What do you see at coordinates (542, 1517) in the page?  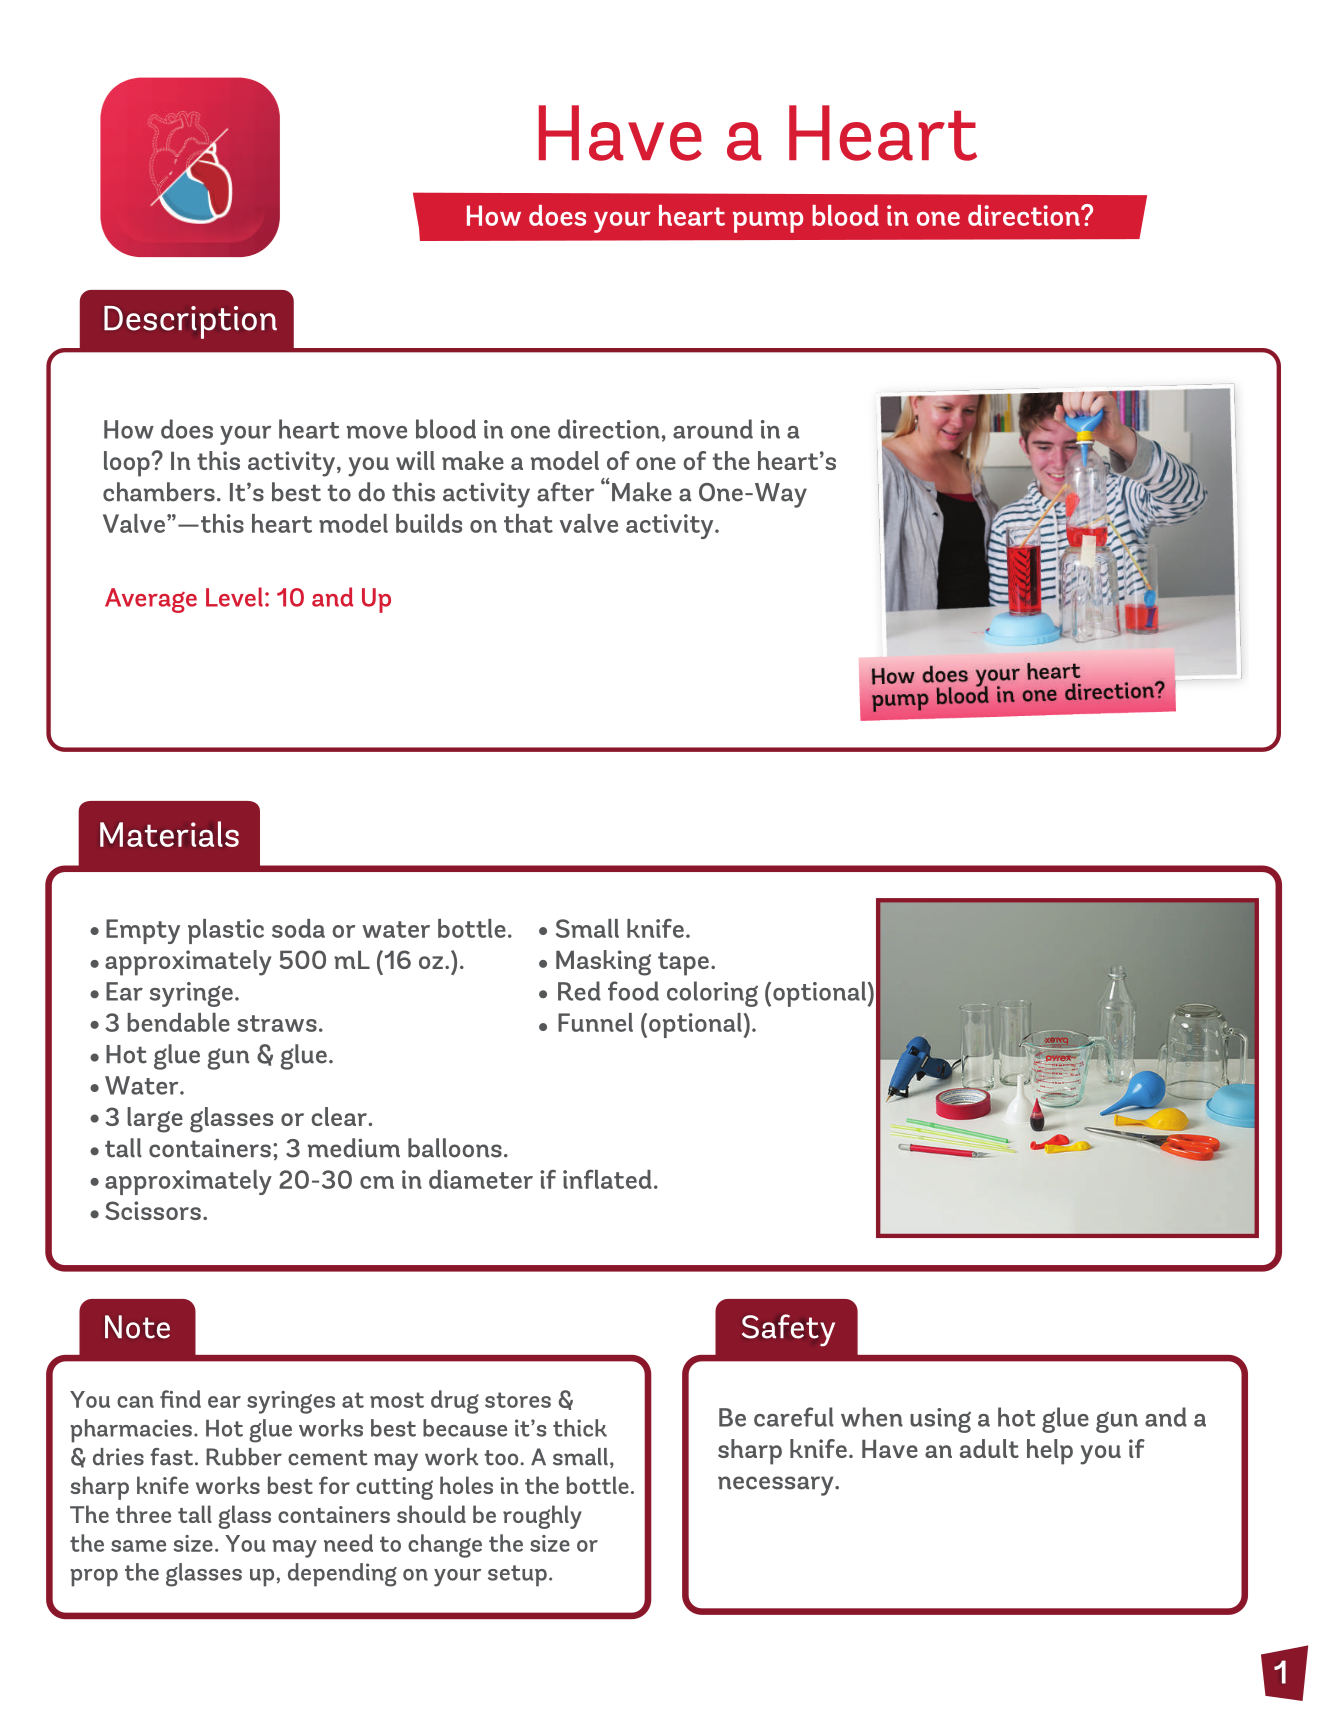 I see `roughly` at bounding box center [542, 1517].
